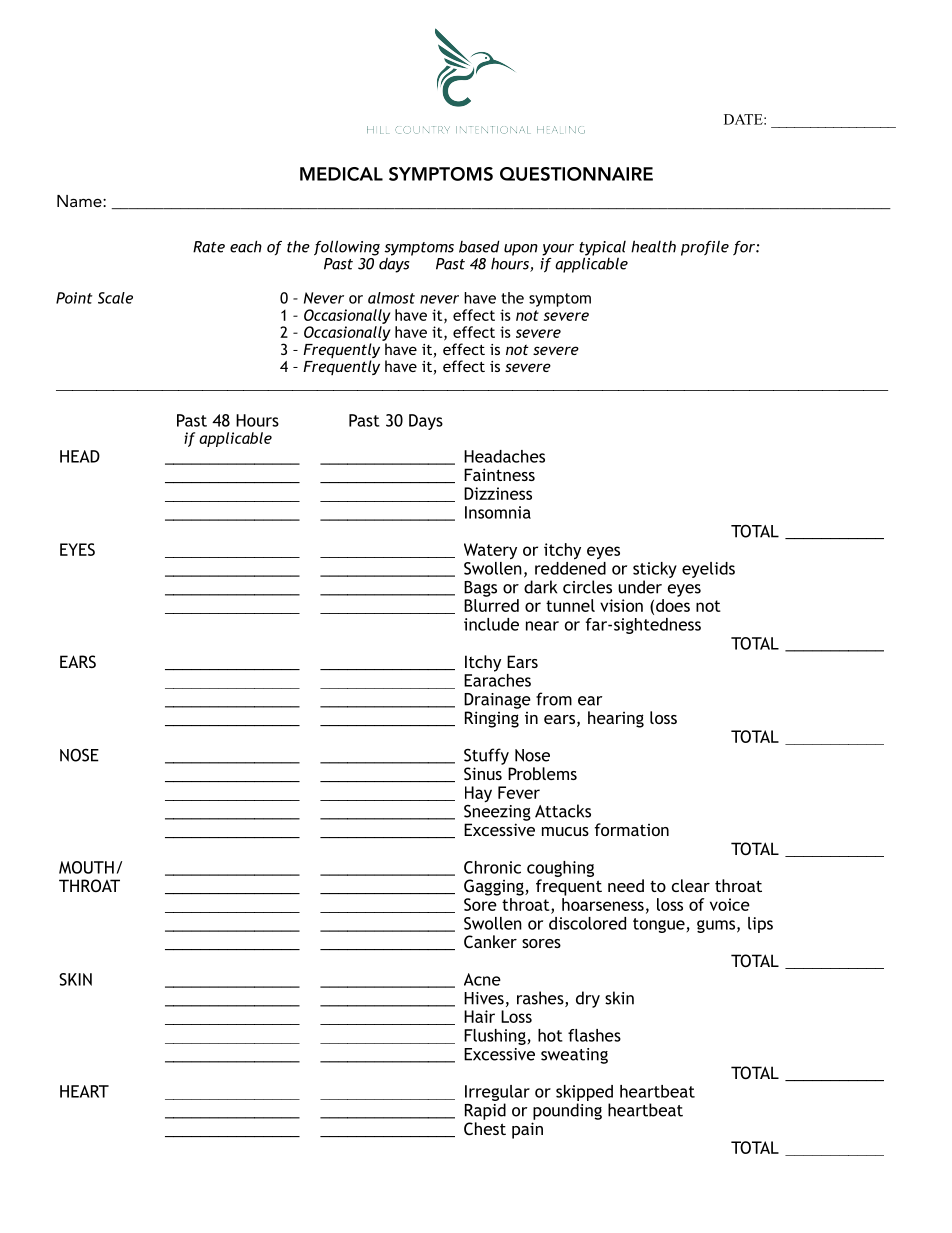  I want to click on MEDICAL, so click(341, 174).
